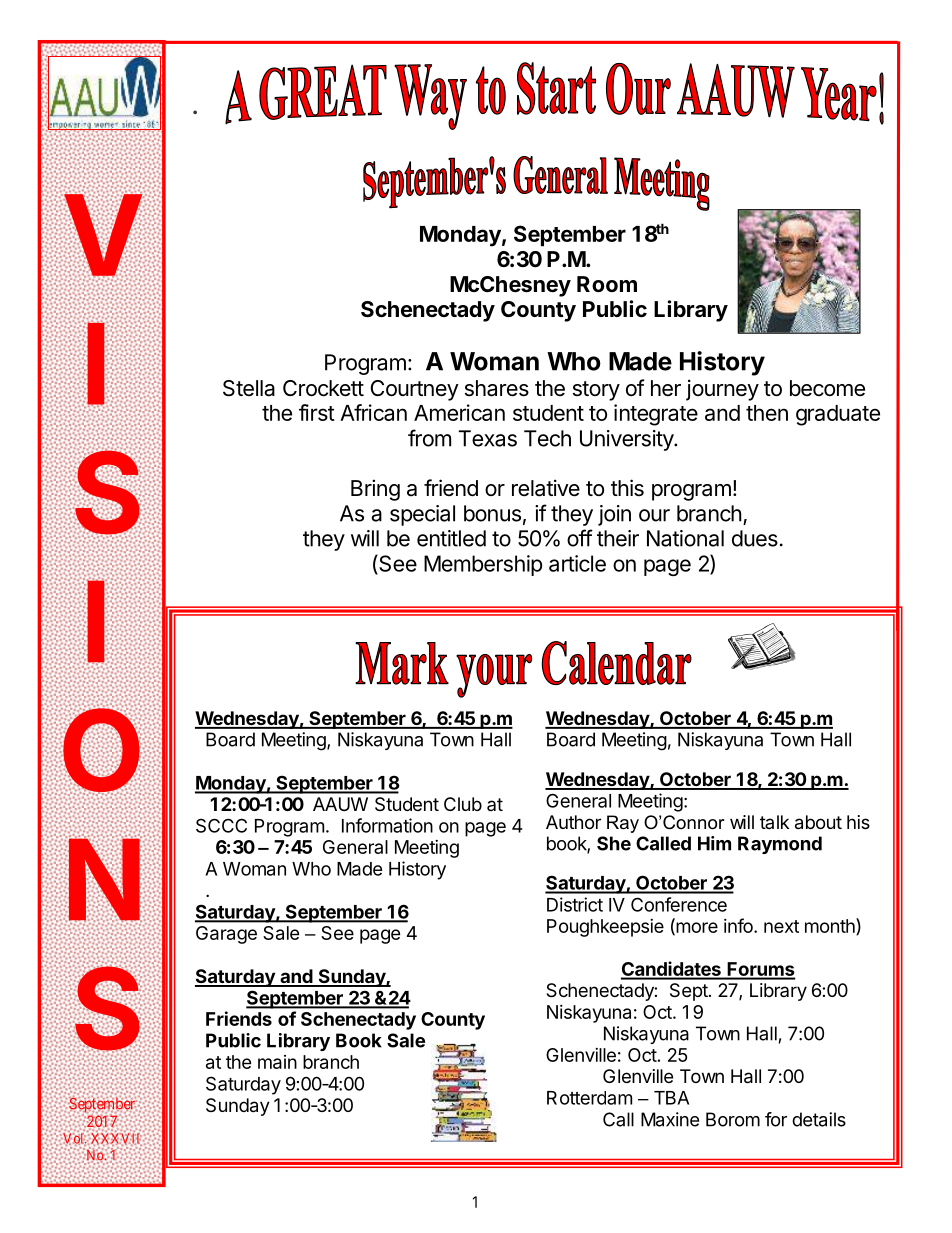 Image resolution: width=952 pixels, height=1233 pixels. Describe the element at coordinates (722, 390) in the image. I see `journey` at that location.
